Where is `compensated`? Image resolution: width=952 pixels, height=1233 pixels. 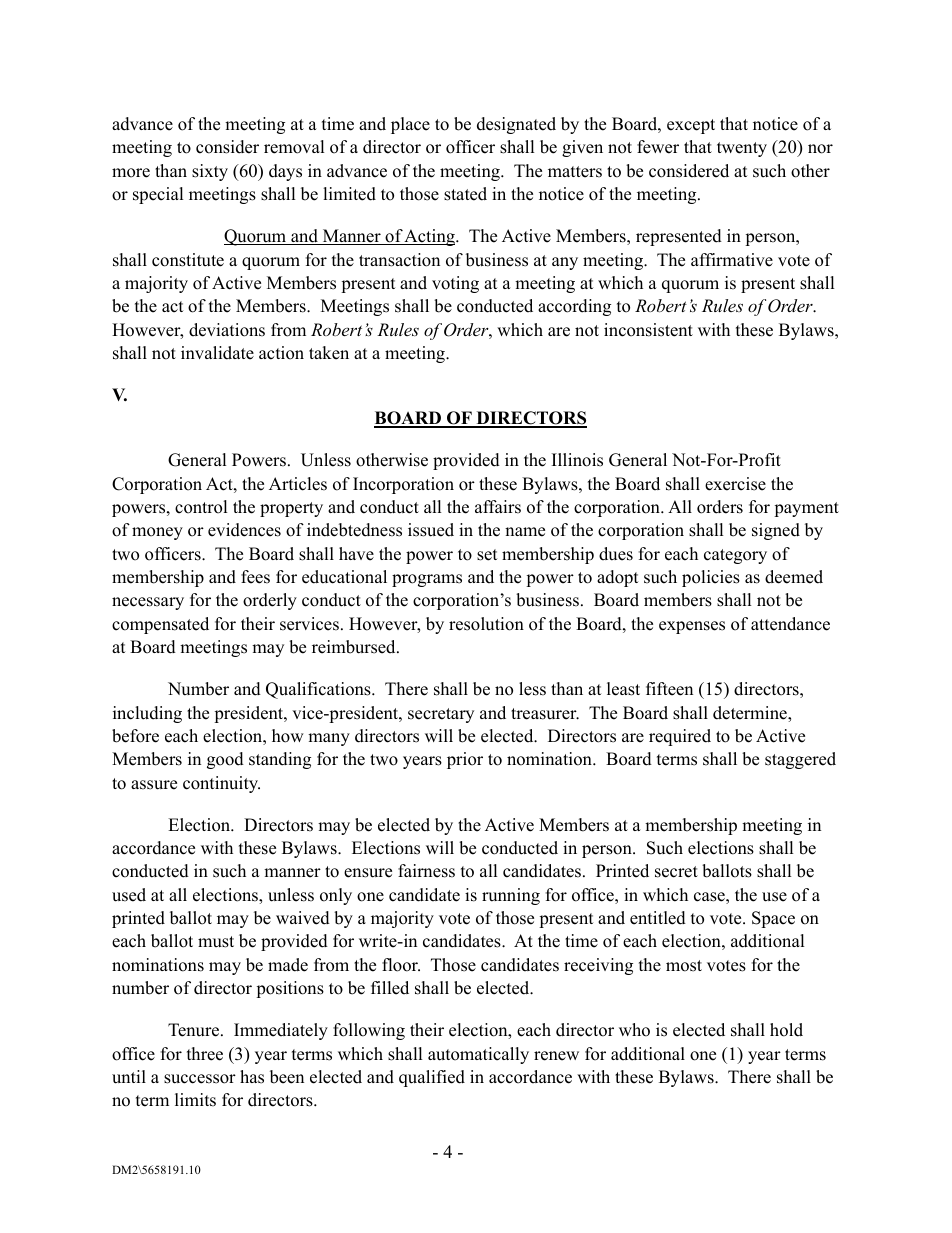 compensated is located at coordinates (160, 625).
